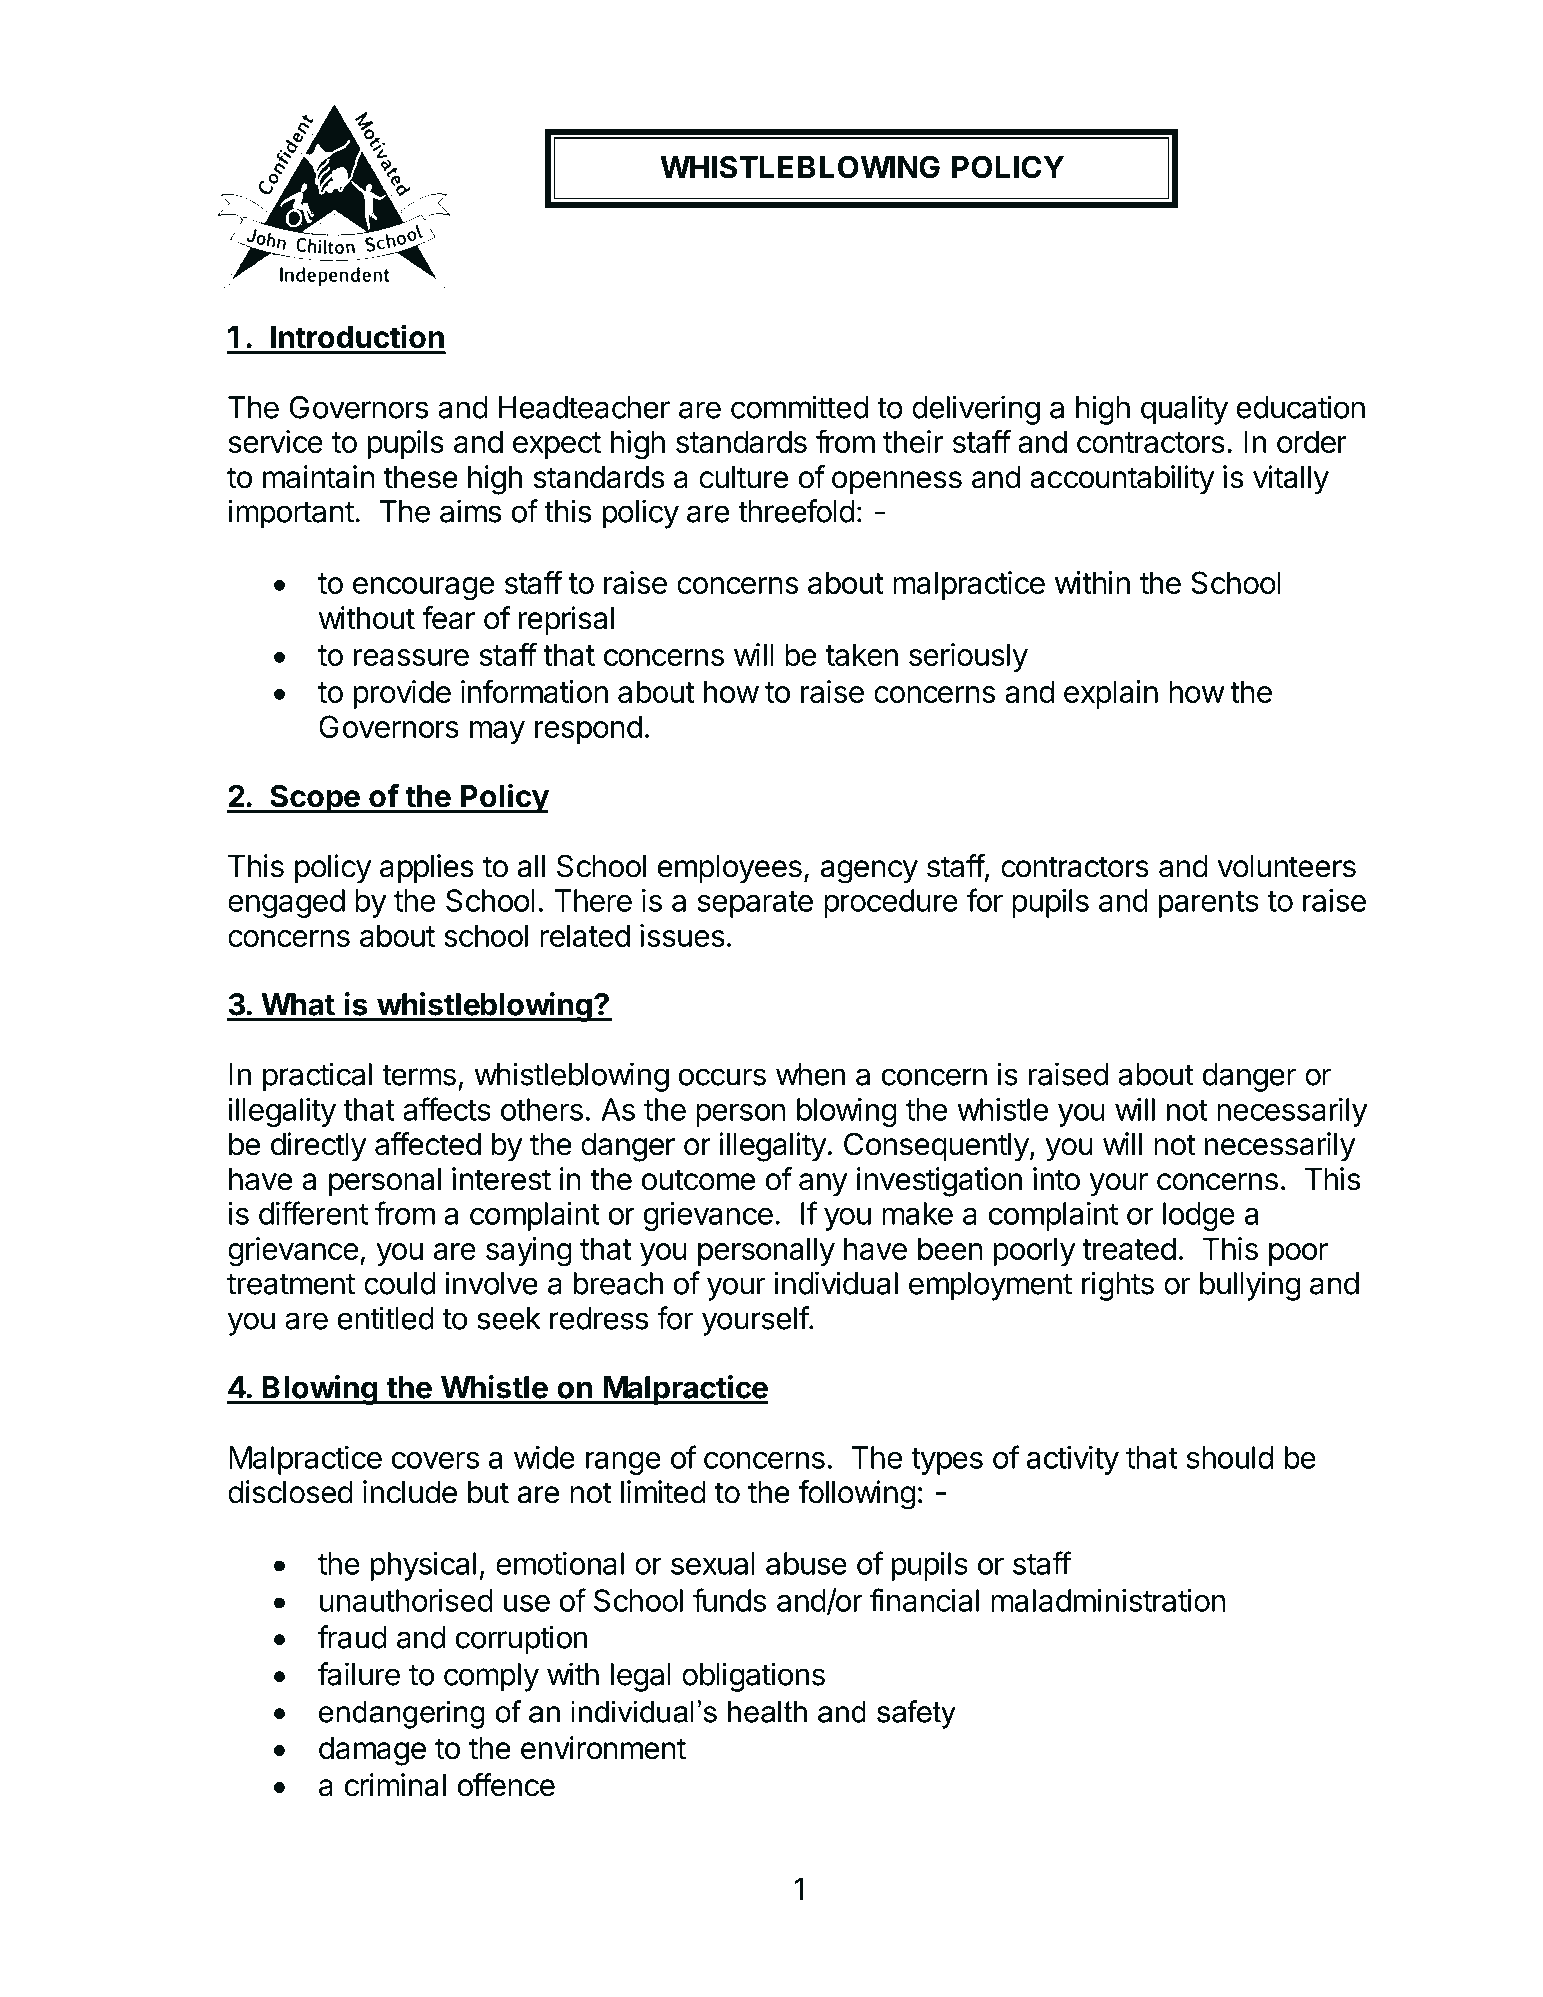 Image resolution: width=1543 pixels, height=1997 pixels. Describe the element at coordinates (1184, 410) in the screenshot. I see `quality` at that location.
